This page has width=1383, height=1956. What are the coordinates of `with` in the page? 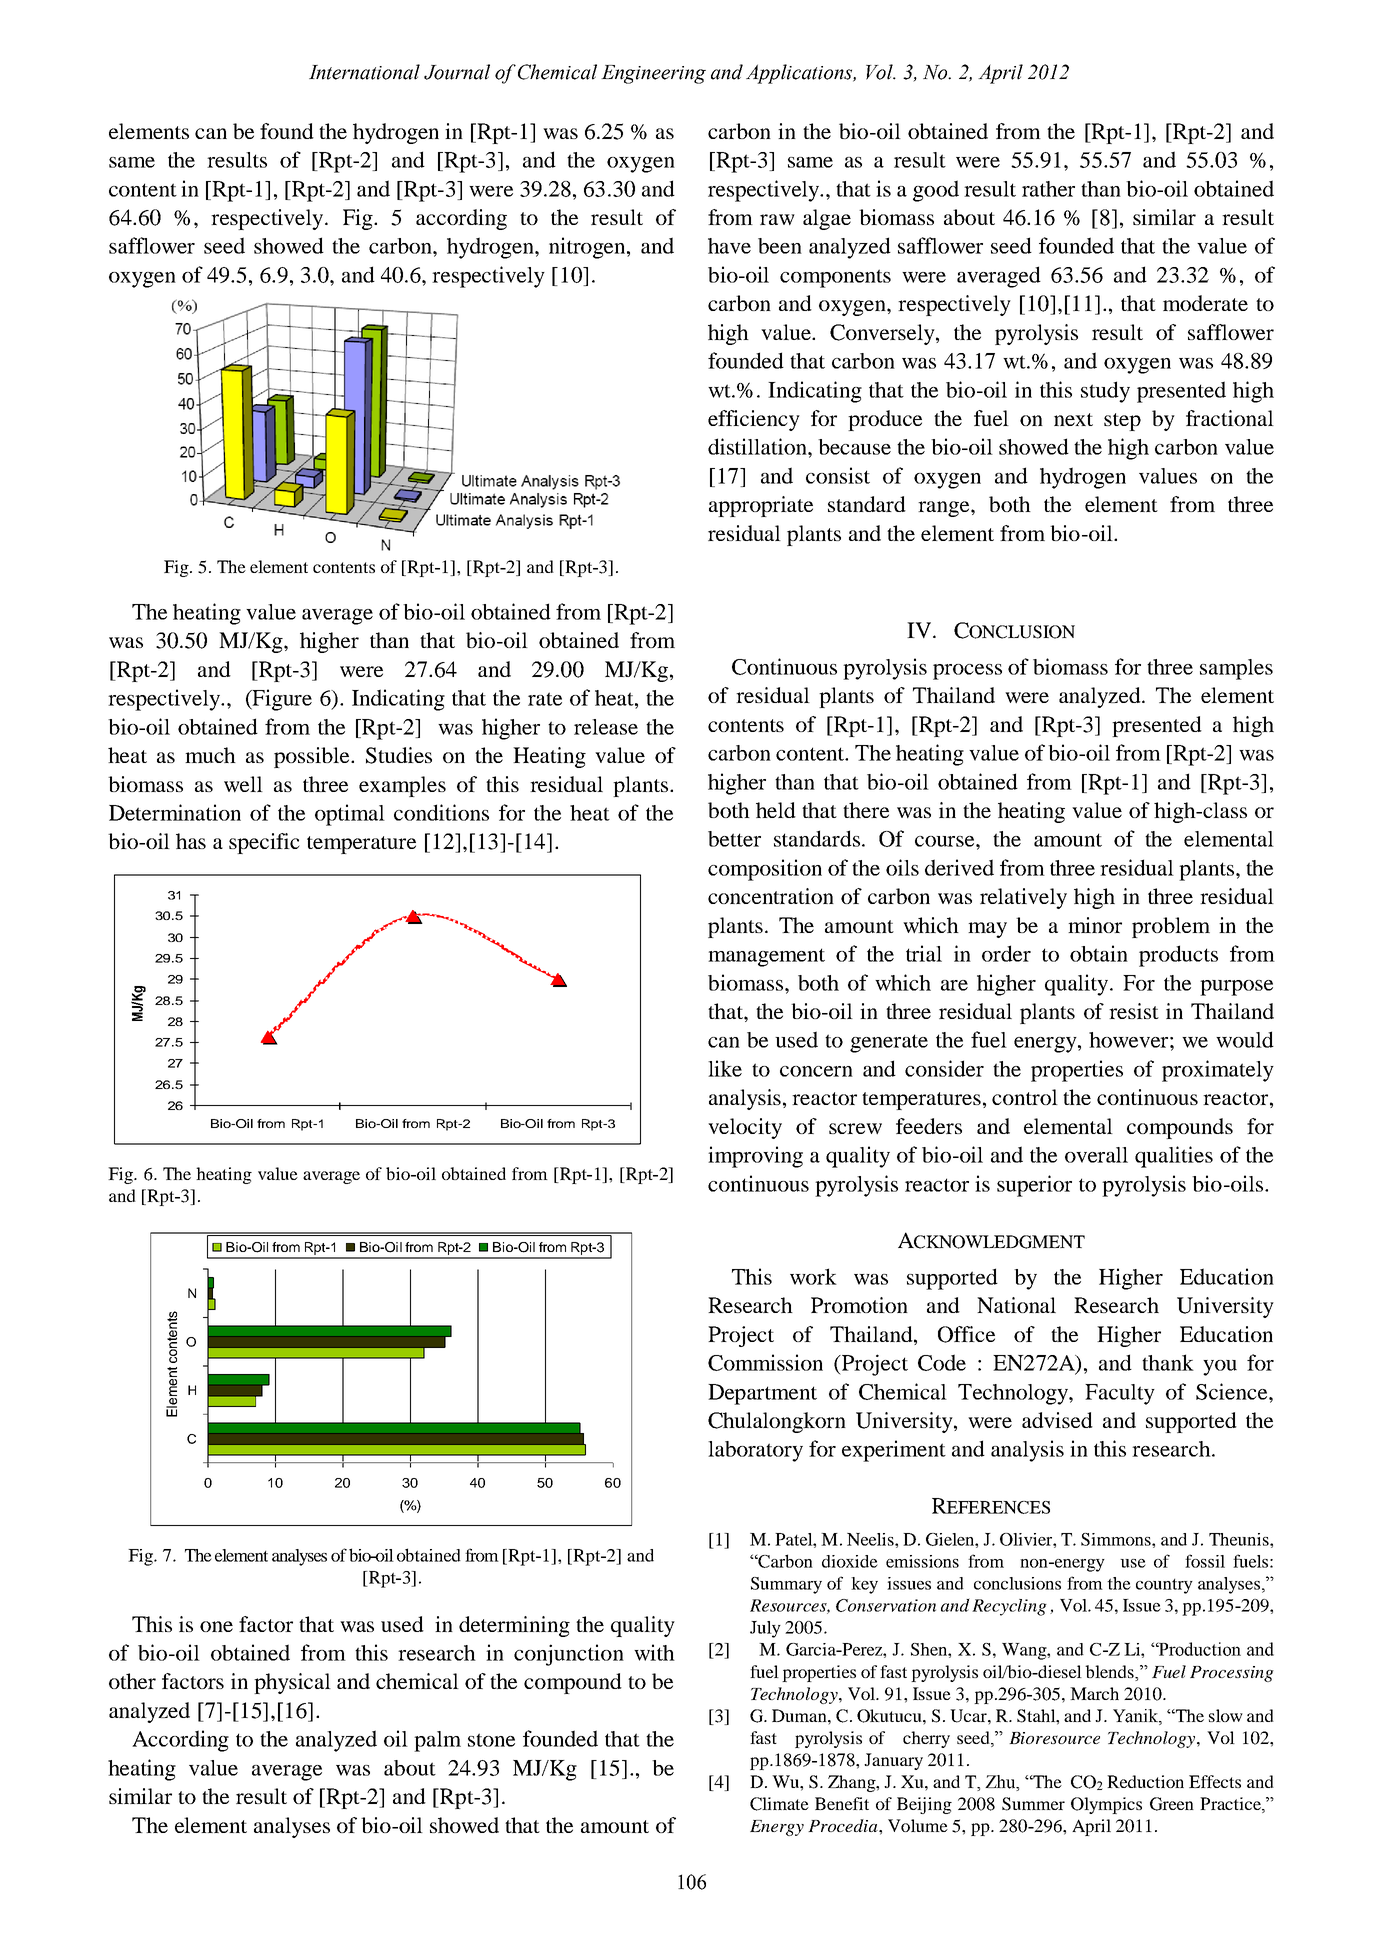 It's located at (654, 1652).
